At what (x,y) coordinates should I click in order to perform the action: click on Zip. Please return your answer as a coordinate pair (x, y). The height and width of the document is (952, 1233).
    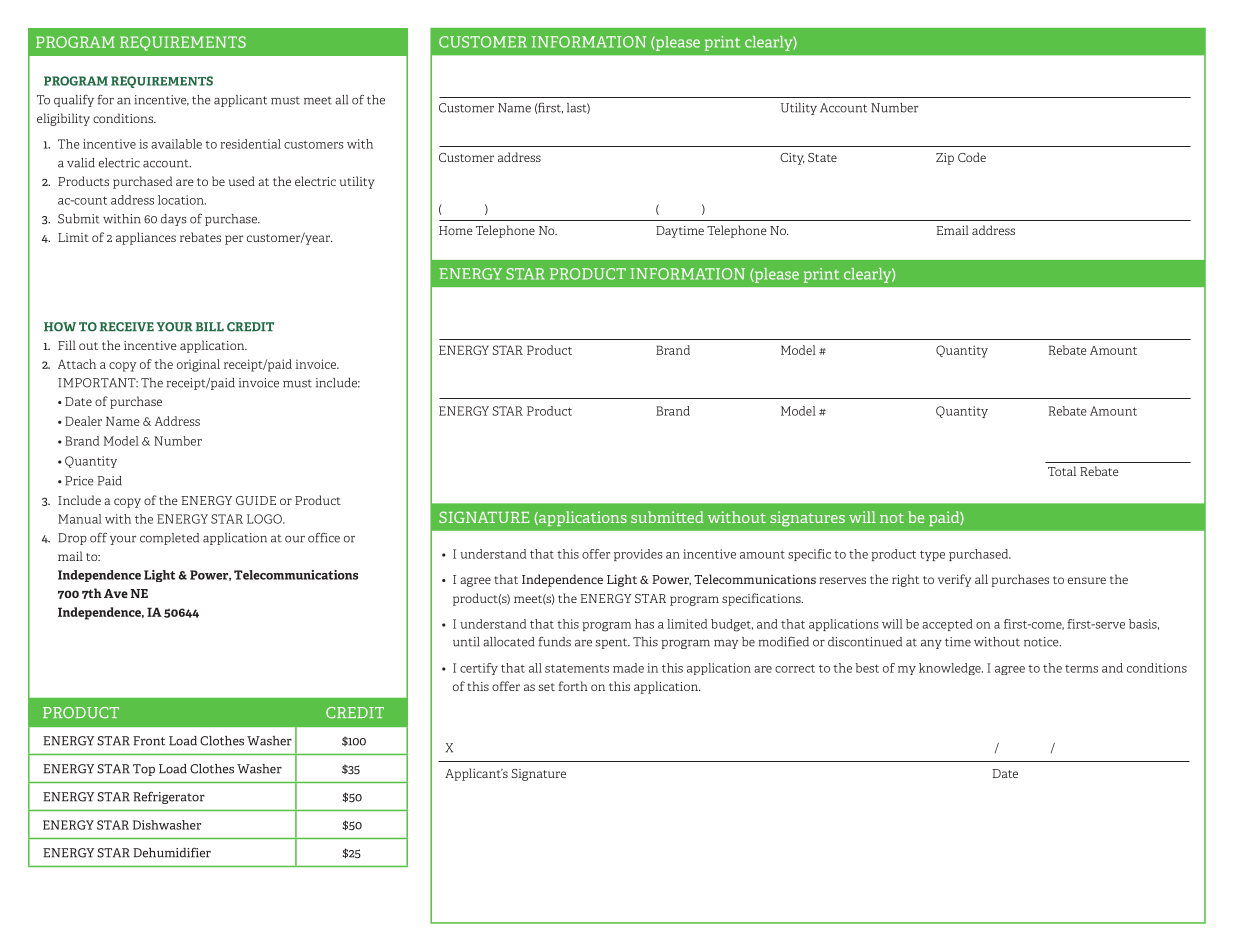
    Looking at the image, I should click on (945, 159).
